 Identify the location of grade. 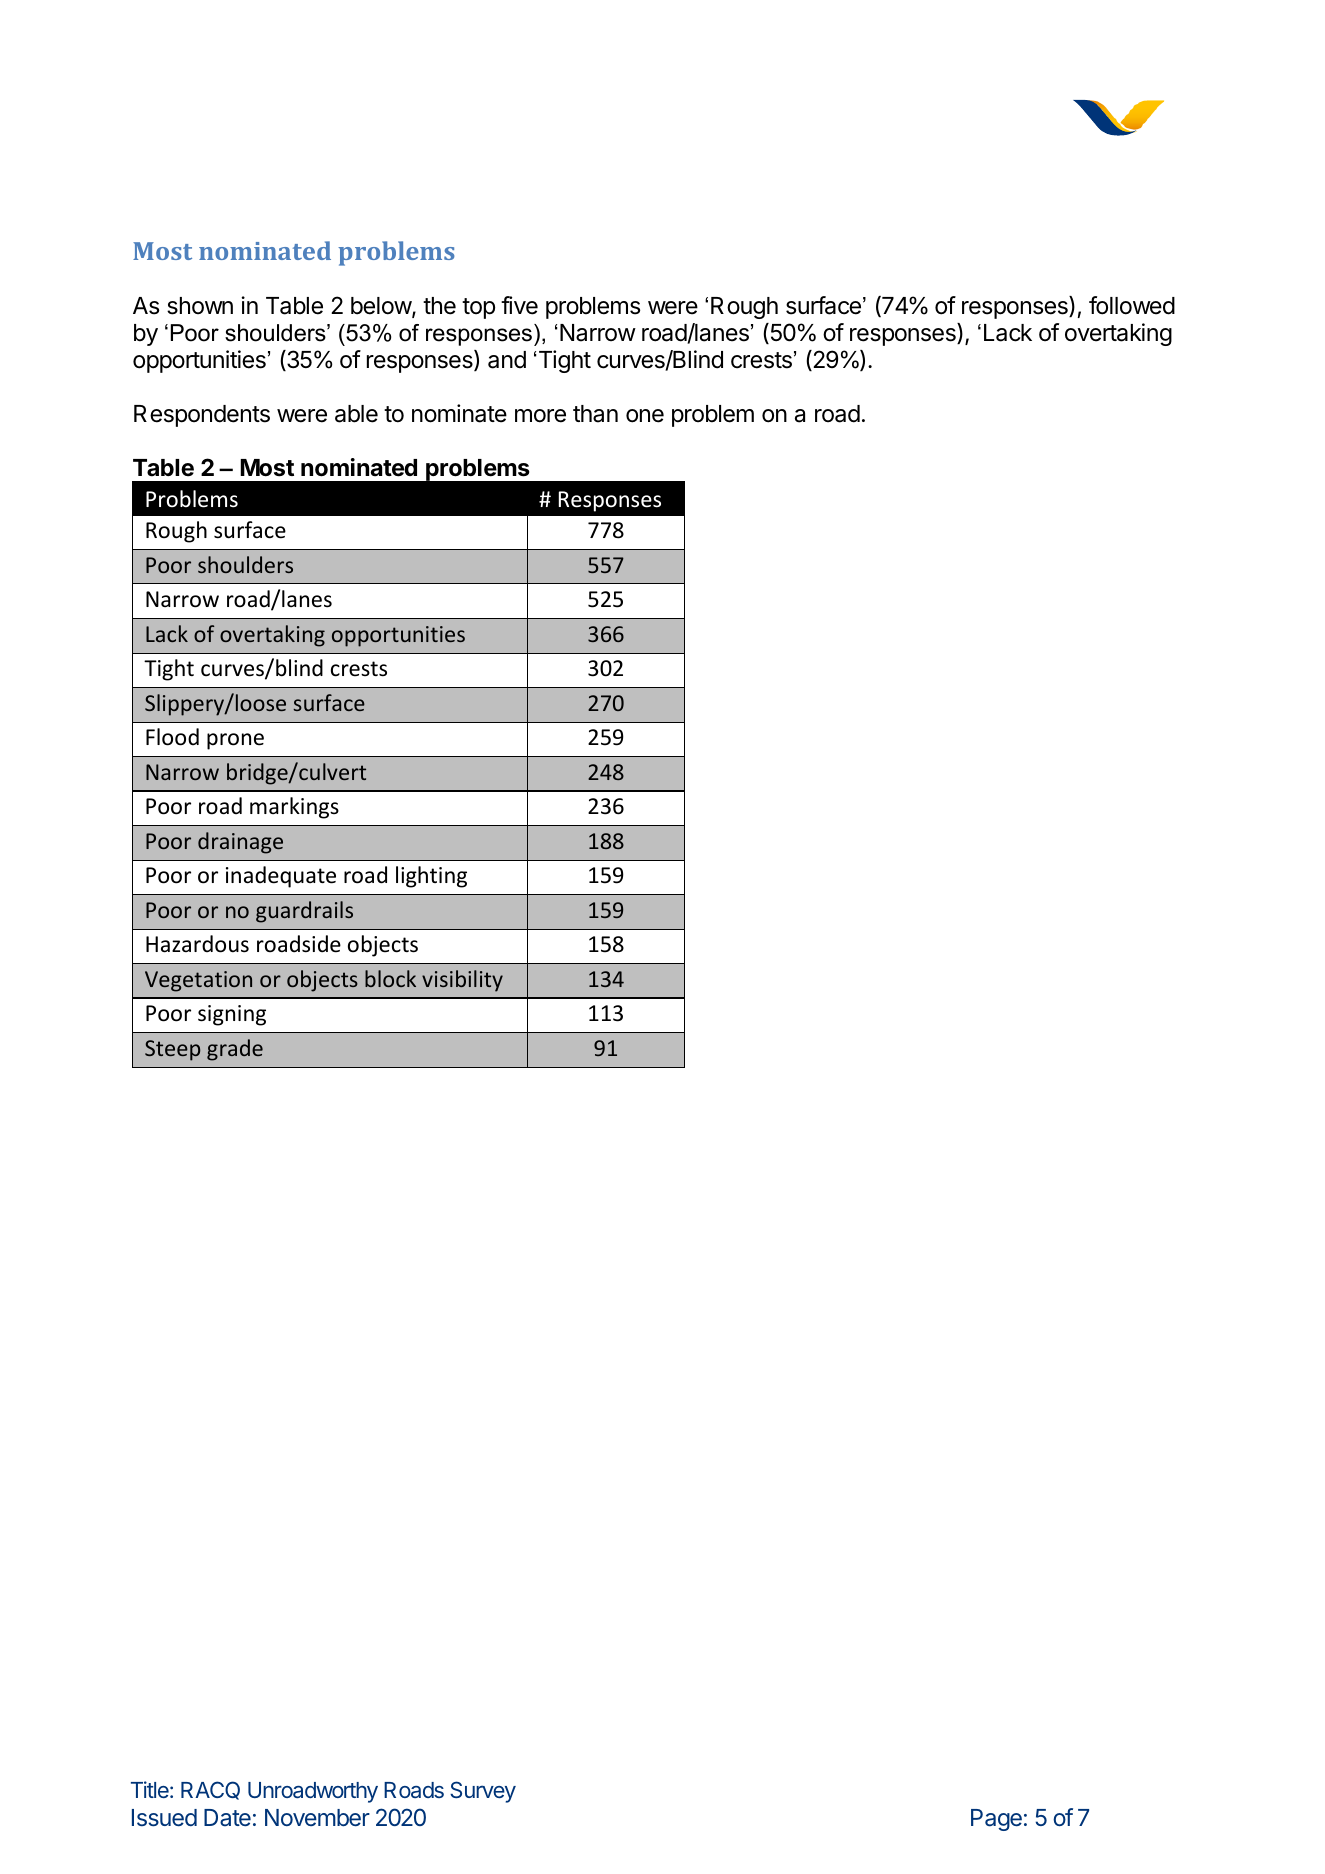
(235, 1050).
